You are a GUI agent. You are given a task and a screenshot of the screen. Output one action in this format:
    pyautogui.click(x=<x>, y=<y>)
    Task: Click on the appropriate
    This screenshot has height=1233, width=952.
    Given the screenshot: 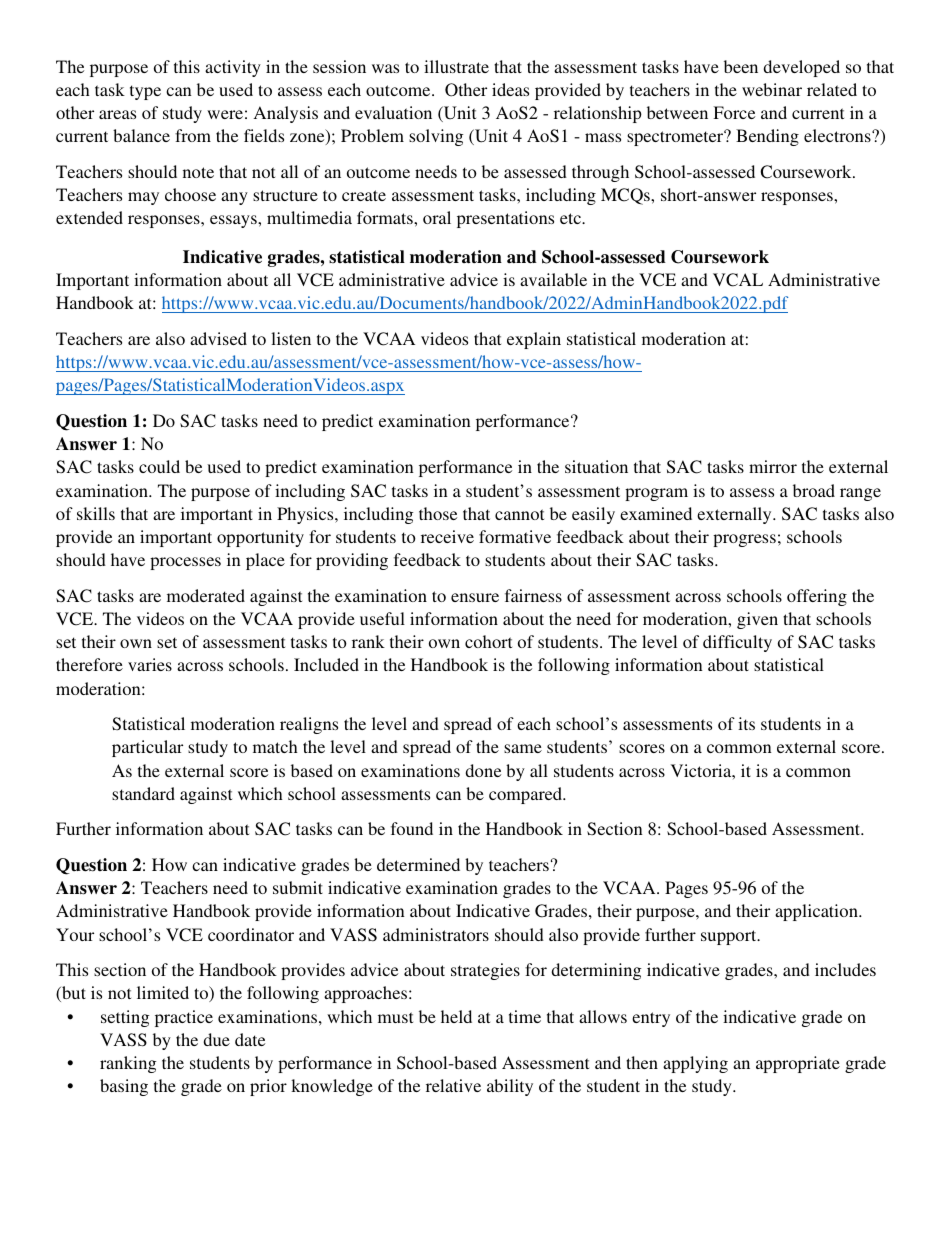 What is the action you would take?
    pyautogui.click(x=798, y=1064)
